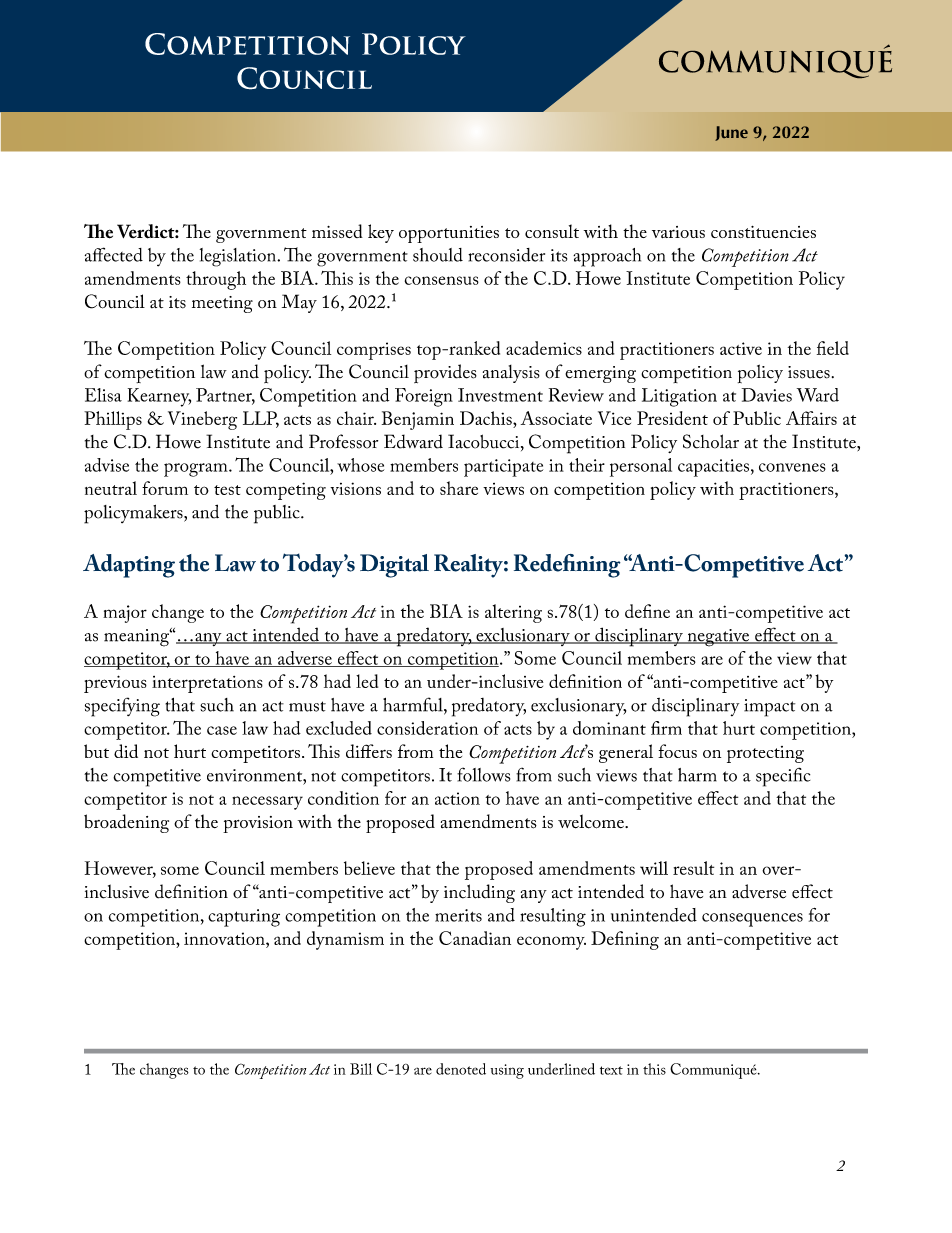  Describe the element at coordinates (225, 938) in the image. I see `innovation` at that location.
